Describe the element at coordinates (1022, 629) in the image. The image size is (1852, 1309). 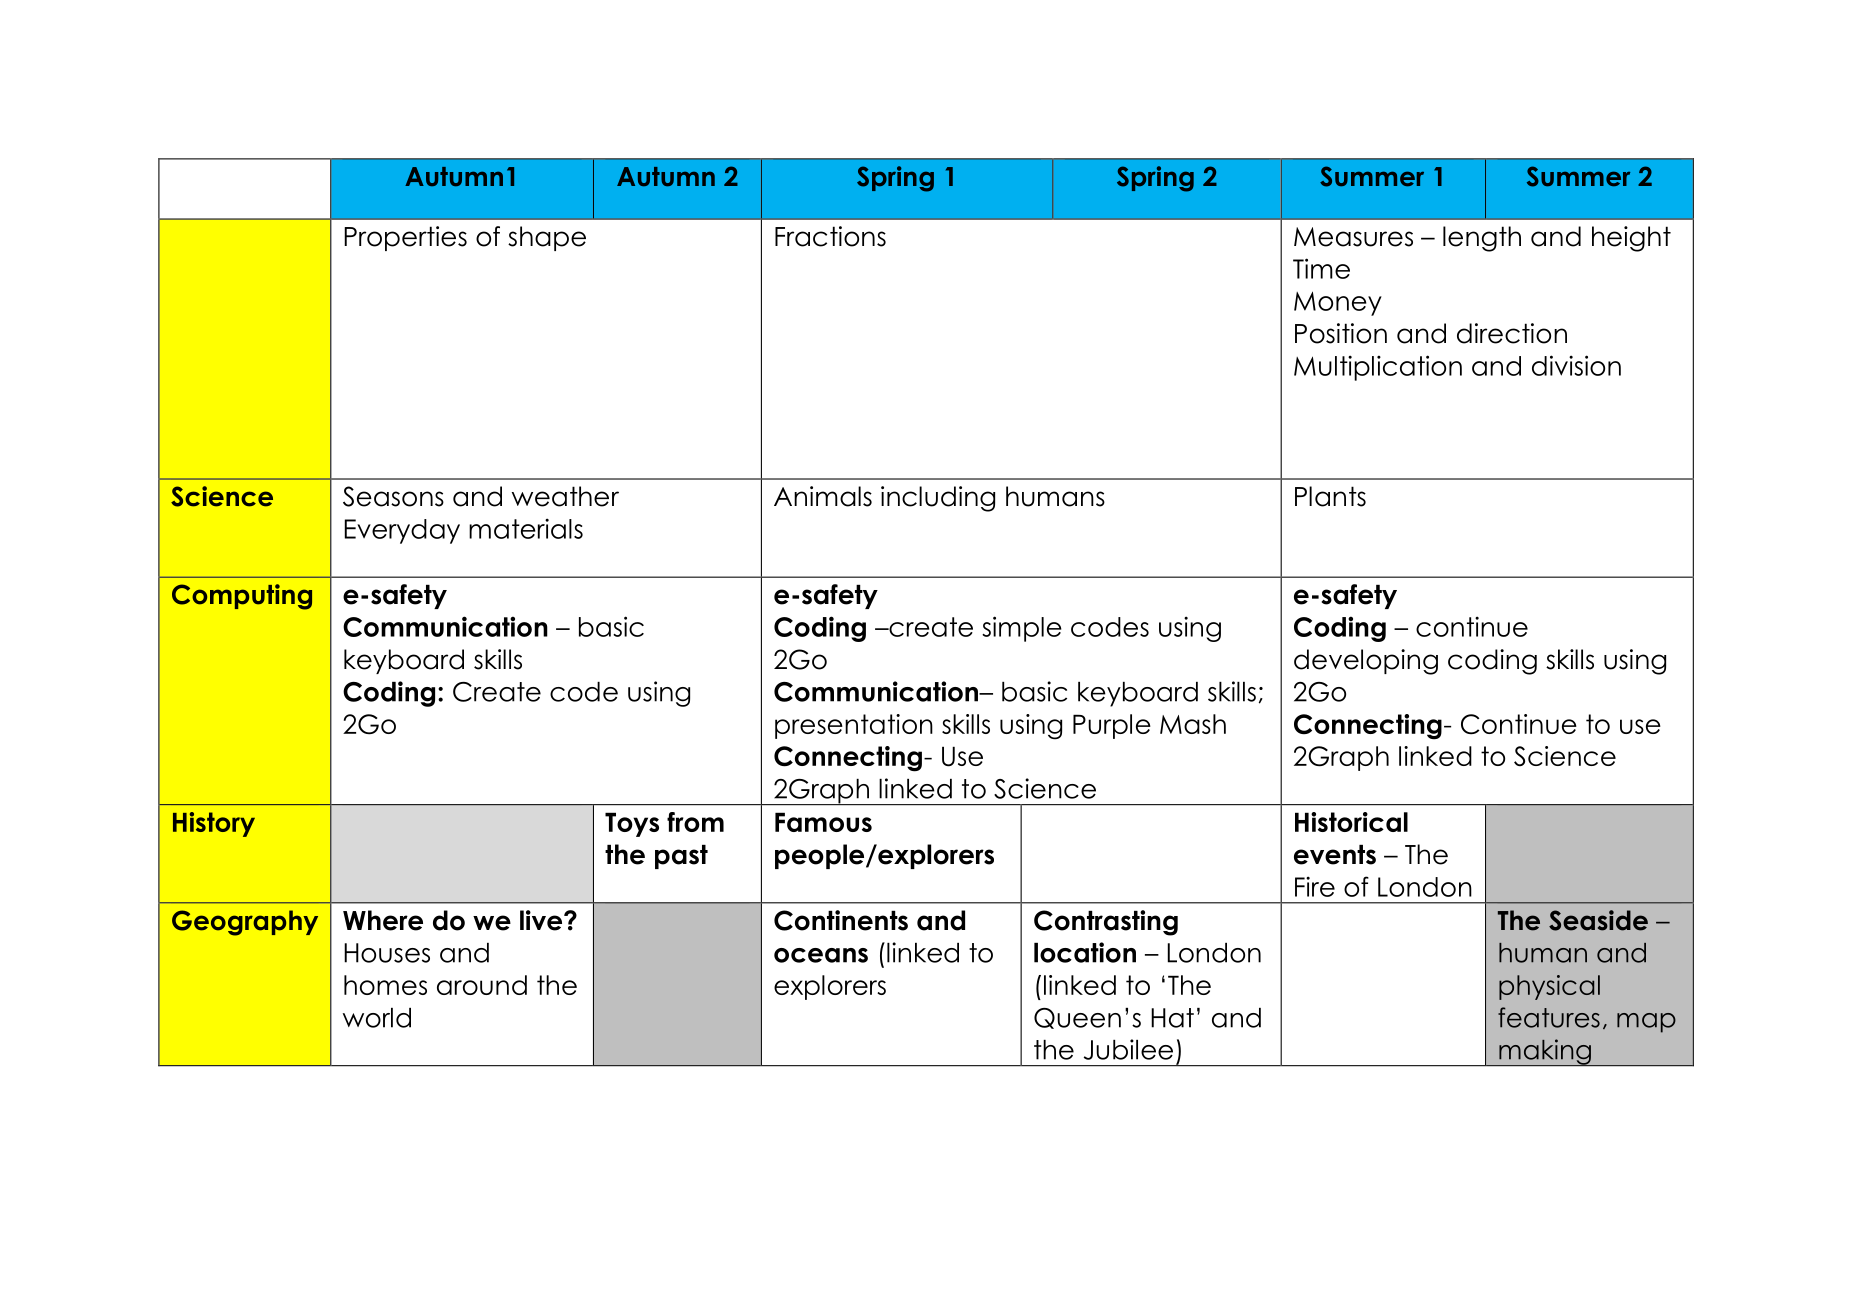
I see `simple` at that location.
